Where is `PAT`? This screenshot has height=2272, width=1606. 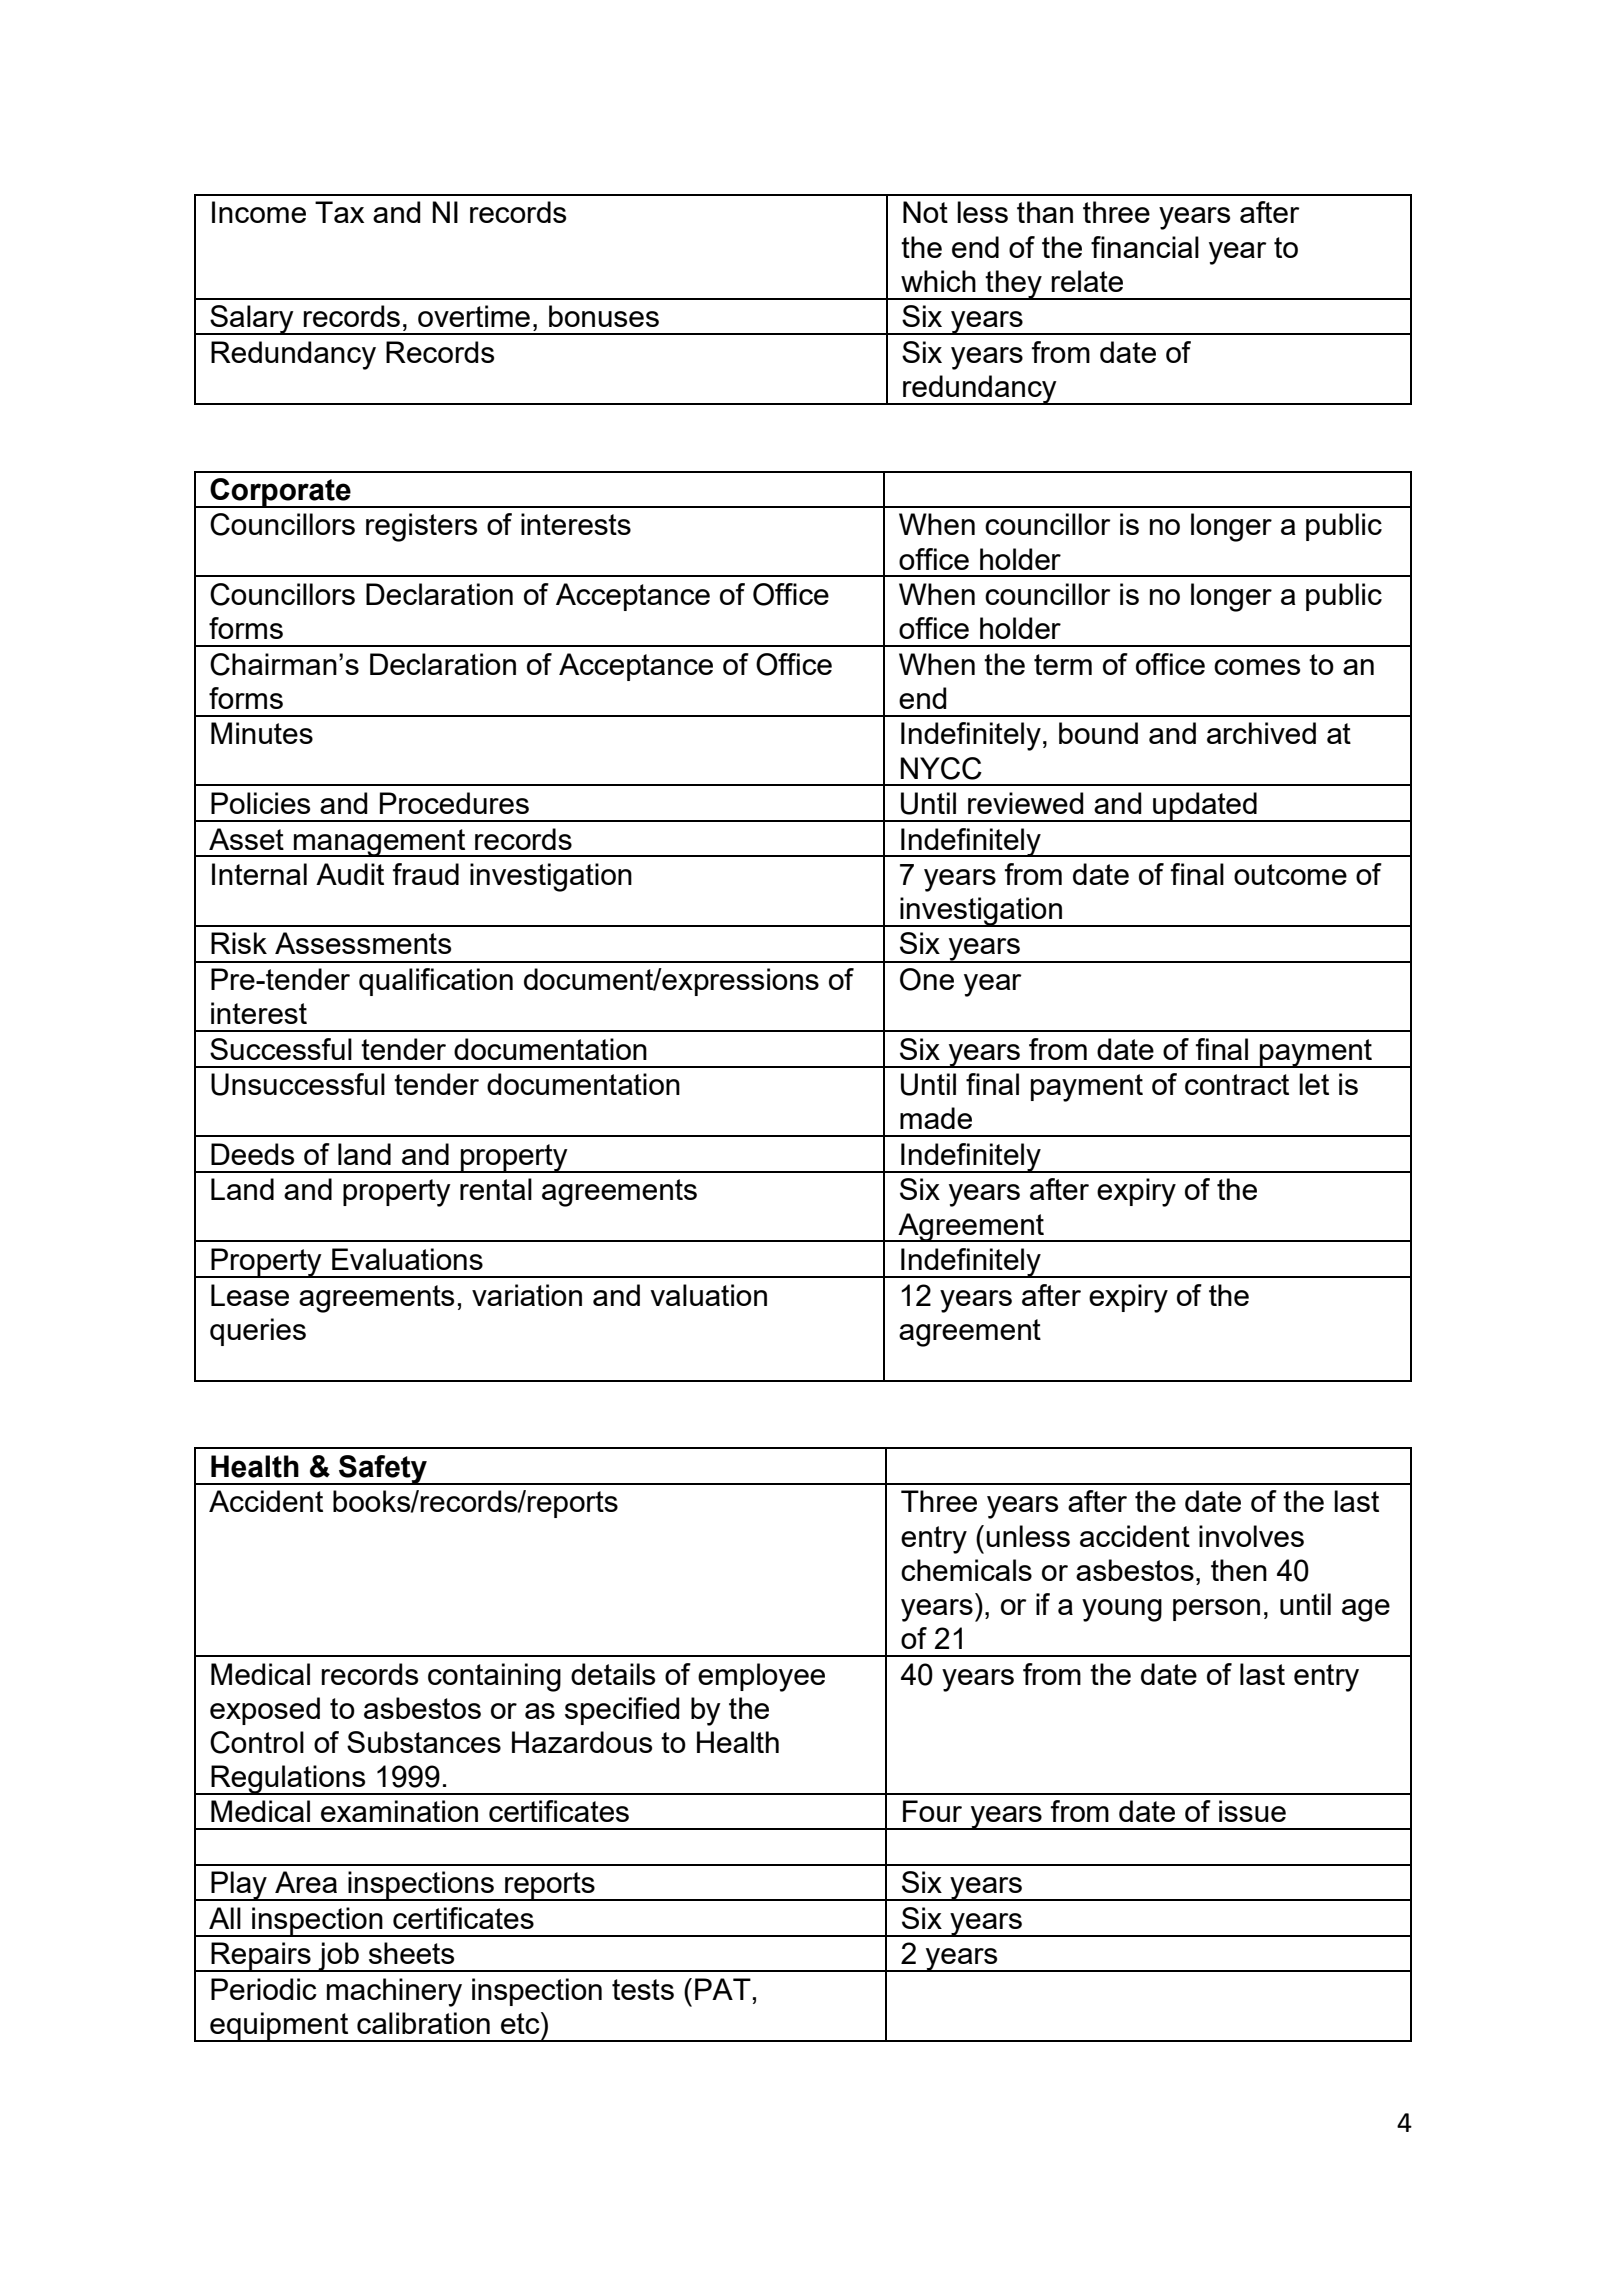 PAT is located at coordinates (723, 1989).
